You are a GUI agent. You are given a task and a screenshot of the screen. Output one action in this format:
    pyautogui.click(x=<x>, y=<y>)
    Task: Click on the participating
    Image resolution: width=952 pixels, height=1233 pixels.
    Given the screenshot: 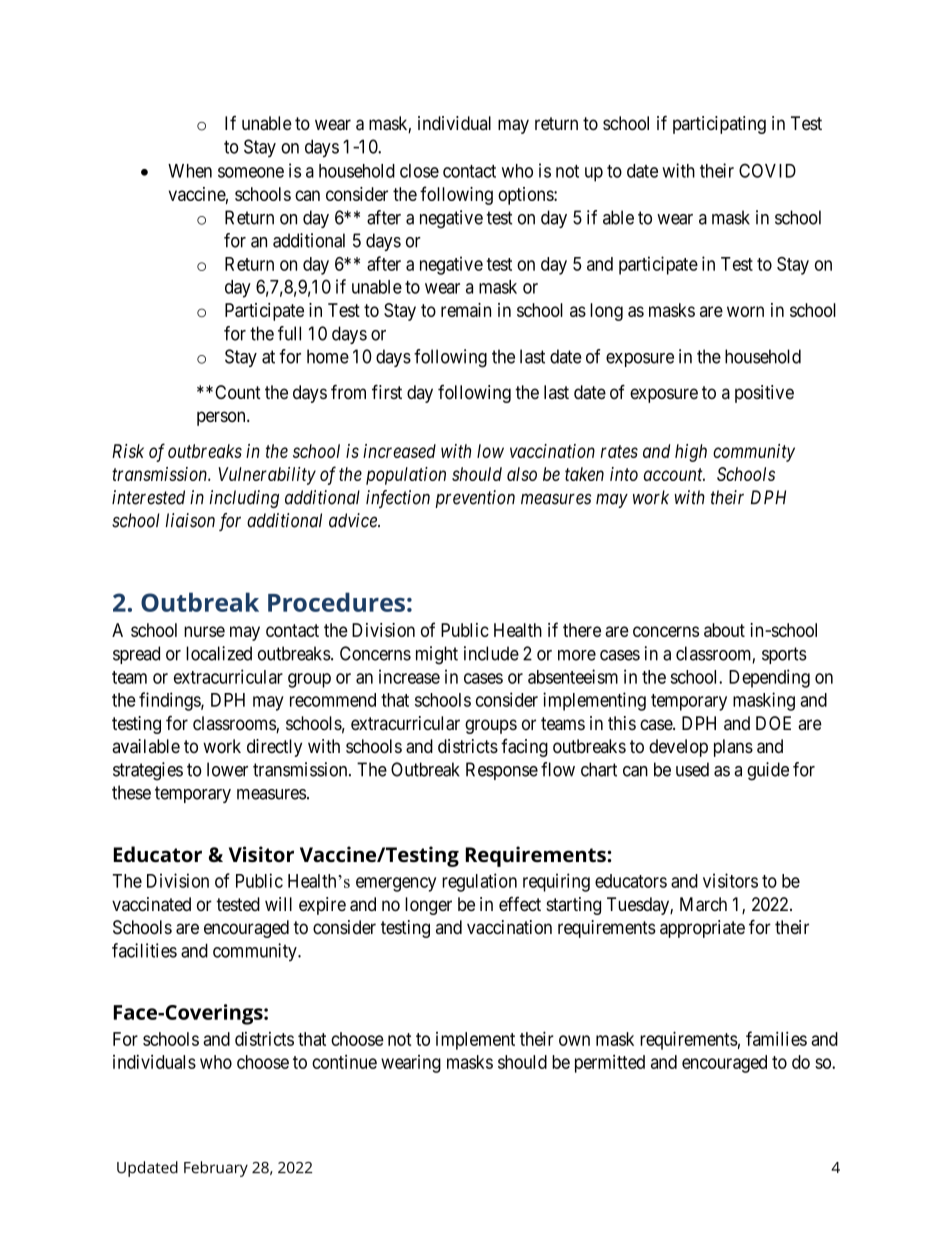 What is the action you would take?
    pyautogui.click(x=719, y=125)
